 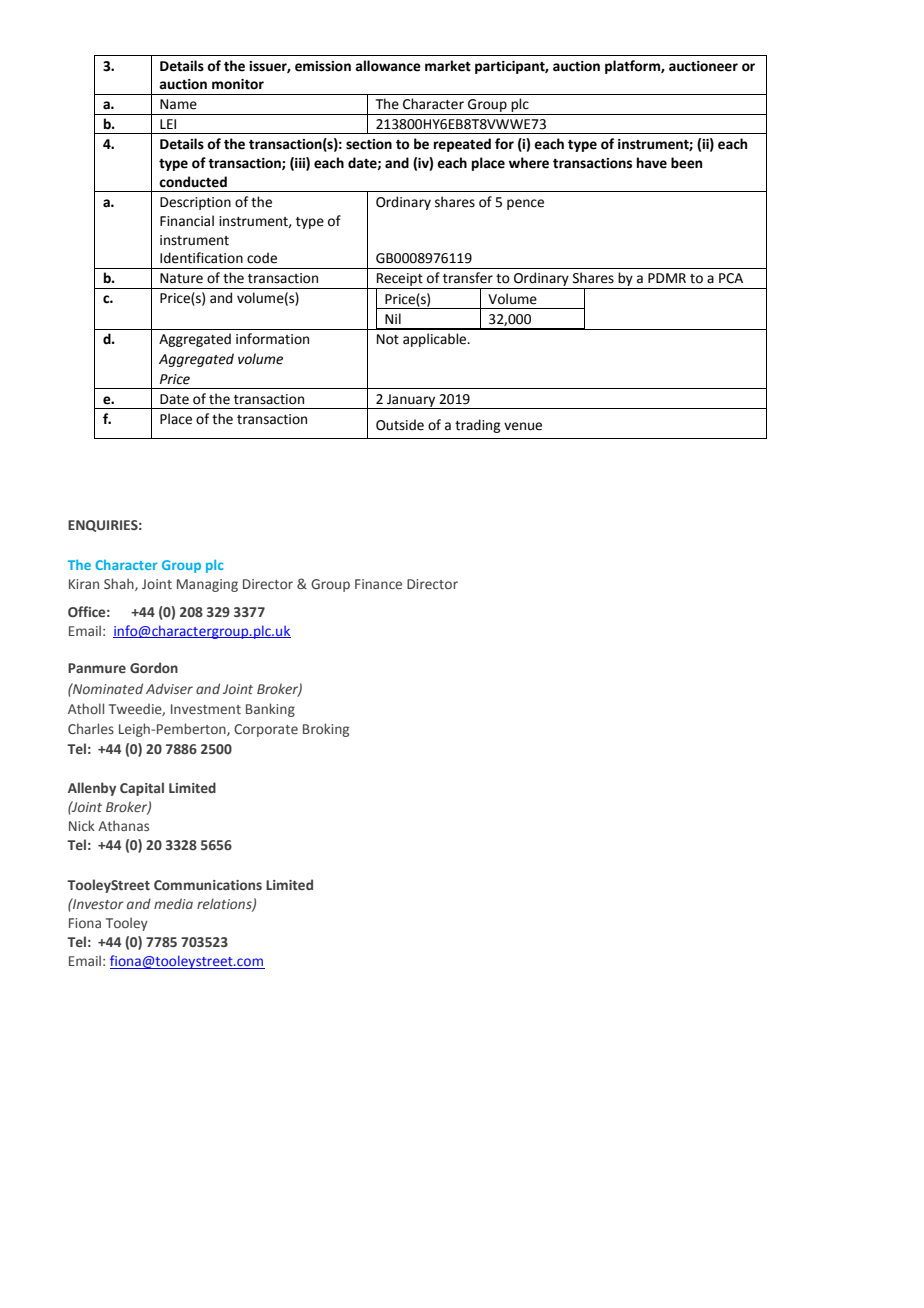 I want to click on Corporate, so click(x=266, y=730).
